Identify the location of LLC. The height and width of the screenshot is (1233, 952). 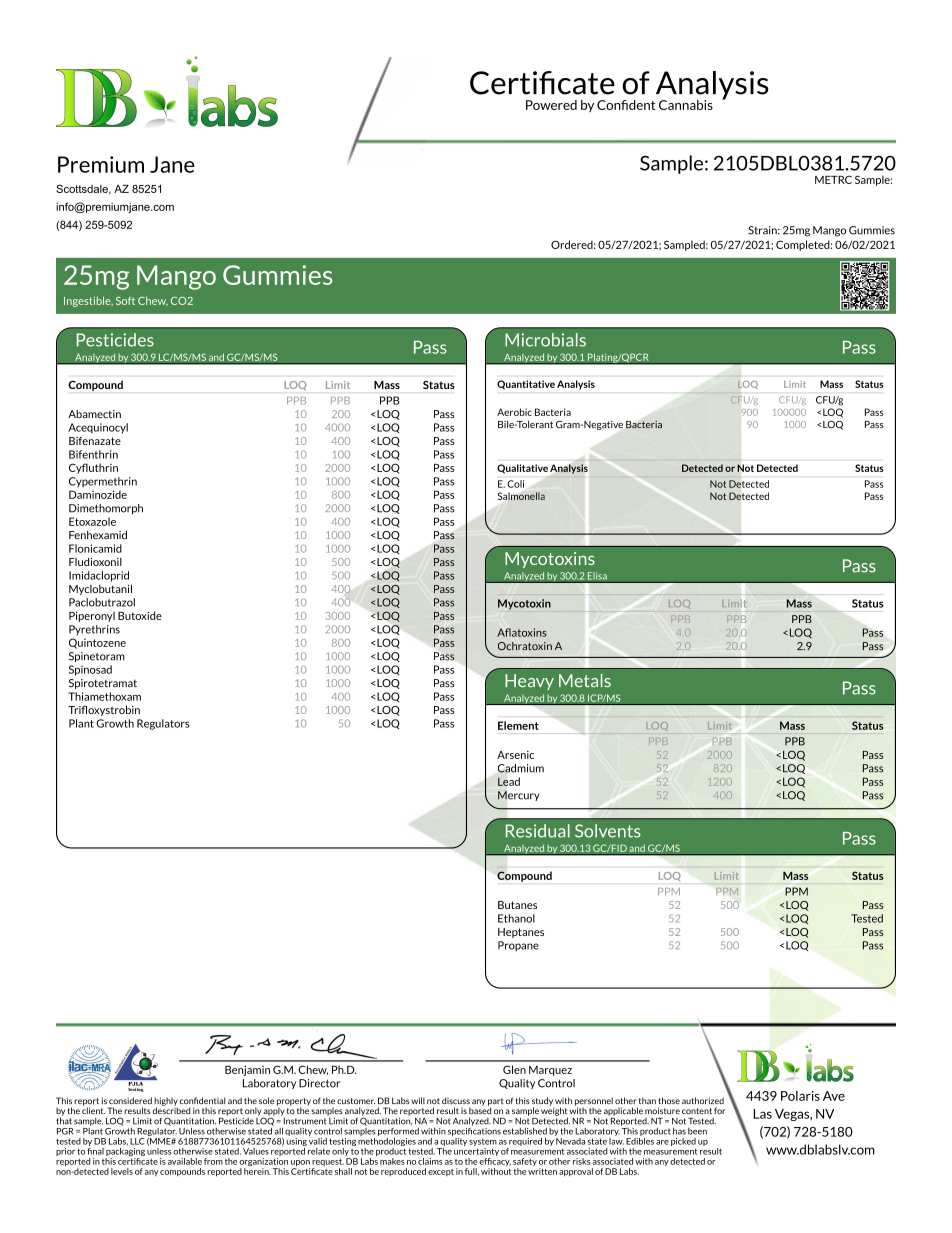
(137, 1141).
